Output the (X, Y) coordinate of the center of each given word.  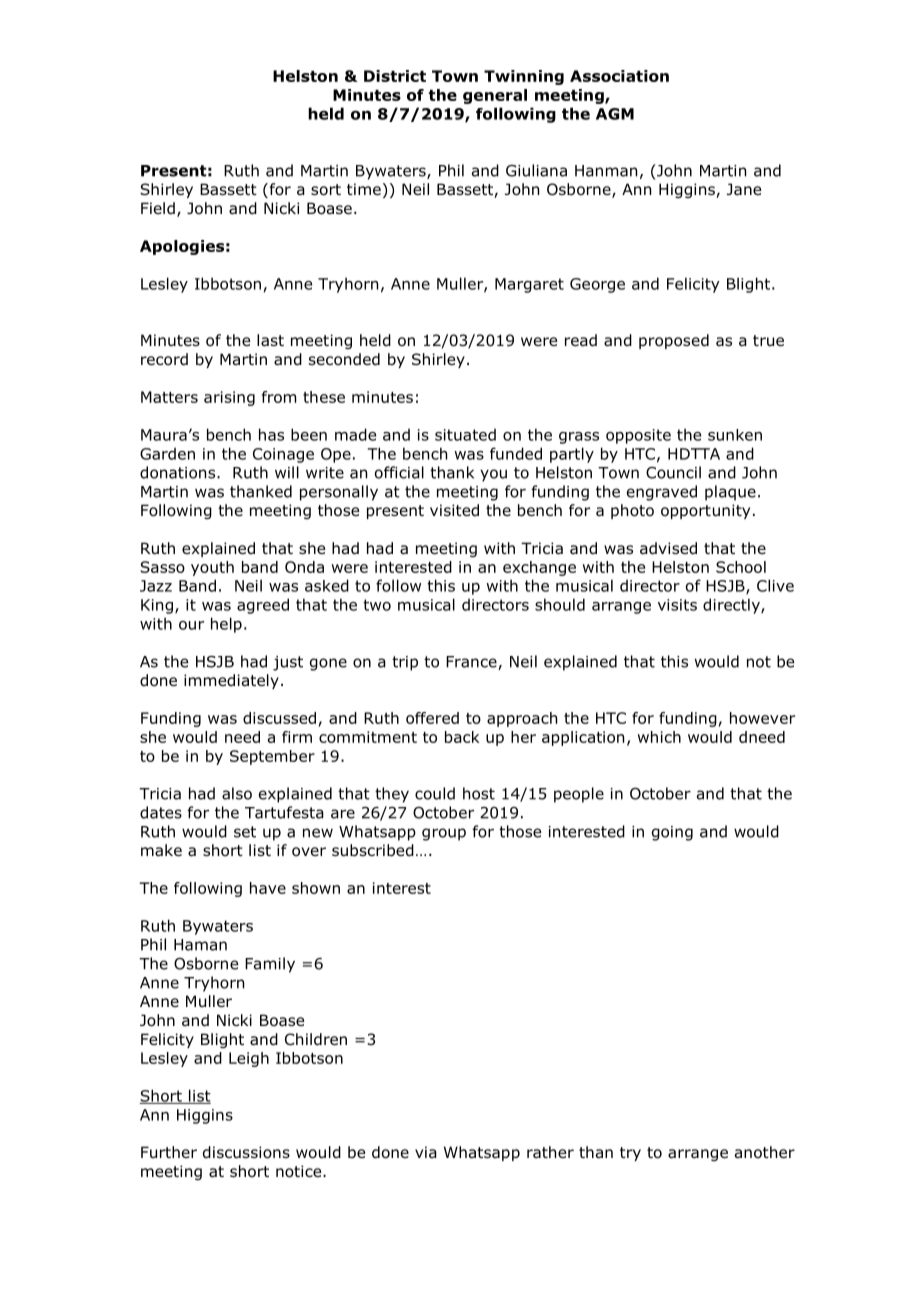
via (426, 1152)
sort (326, 190)
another (765, 1152)
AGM (615, 114)
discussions (246, 1152)
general (495, 96)
